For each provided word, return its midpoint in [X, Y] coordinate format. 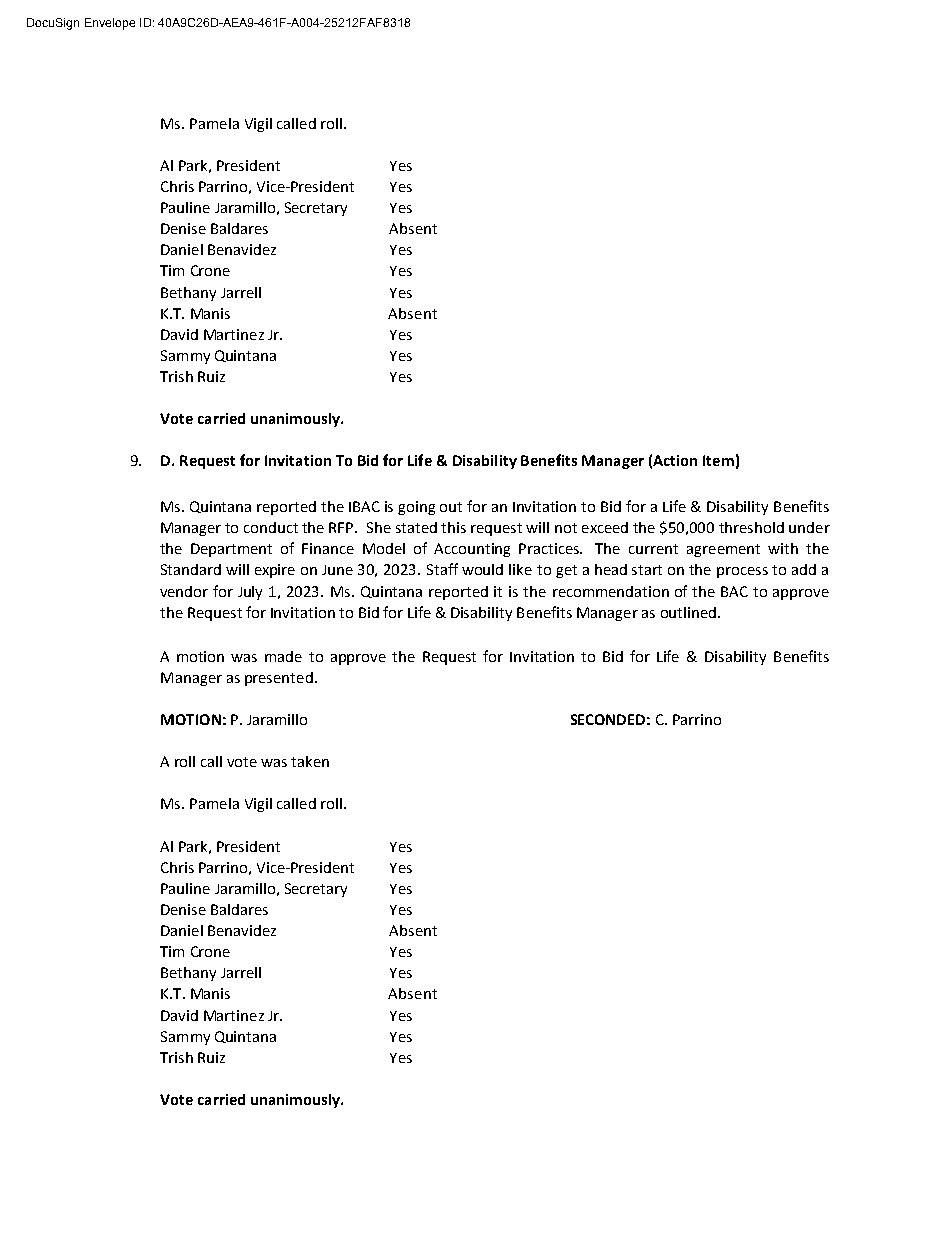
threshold [751, 527]
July [250, 593]
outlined [688, 612]
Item [718, 460]
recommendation [611, 591]
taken [310, 761]
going [416, 508]
